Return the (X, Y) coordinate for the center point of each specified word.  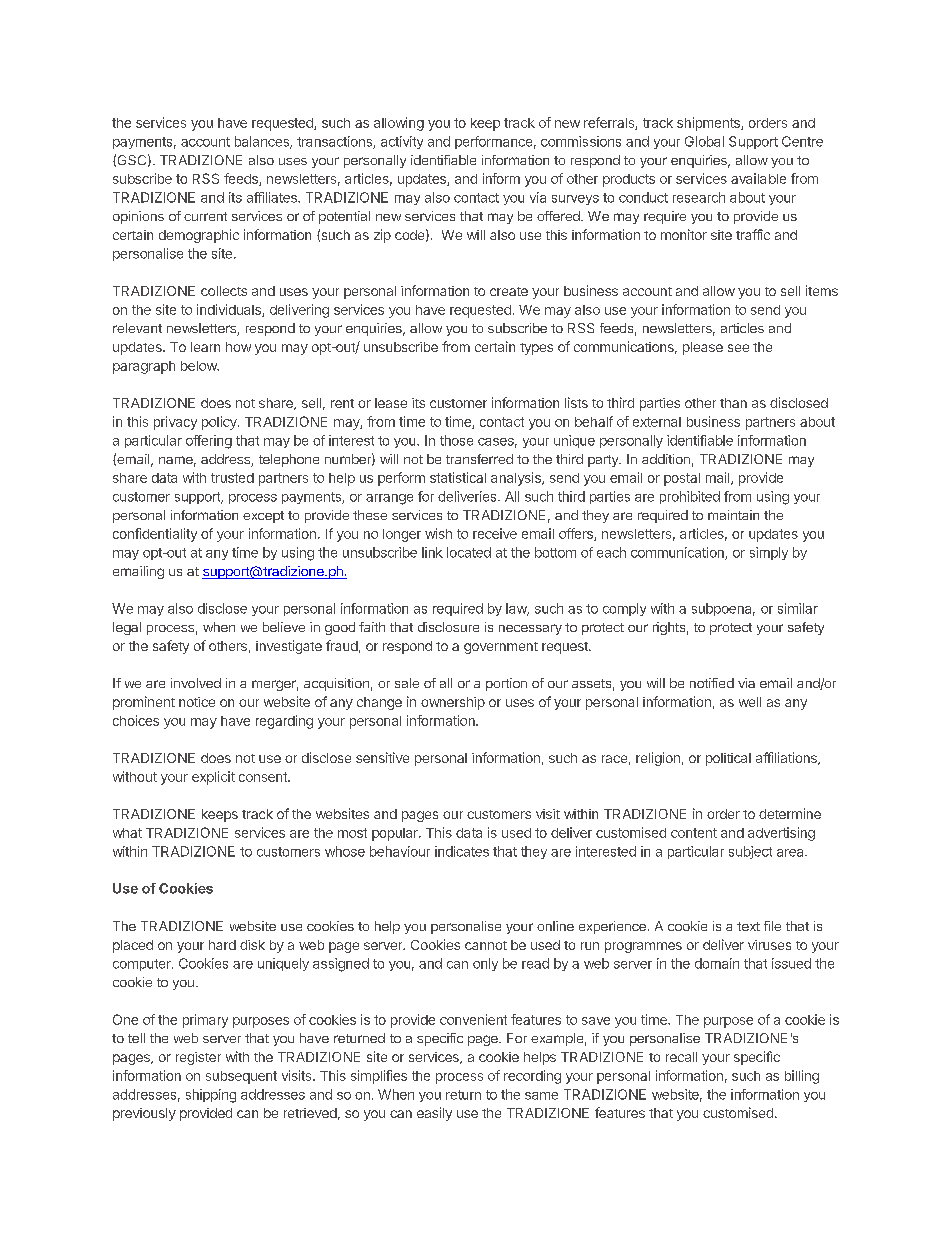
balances (263, 142)
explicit (213, 778)
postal (682, 479)
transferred (479, 459)
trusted (232, 478)
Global (704, 141)
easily (434, 1114)
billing (802, 1077)
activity (402, 142)
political (728, 759)
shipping (211, 1096)
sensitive (382, 757)
